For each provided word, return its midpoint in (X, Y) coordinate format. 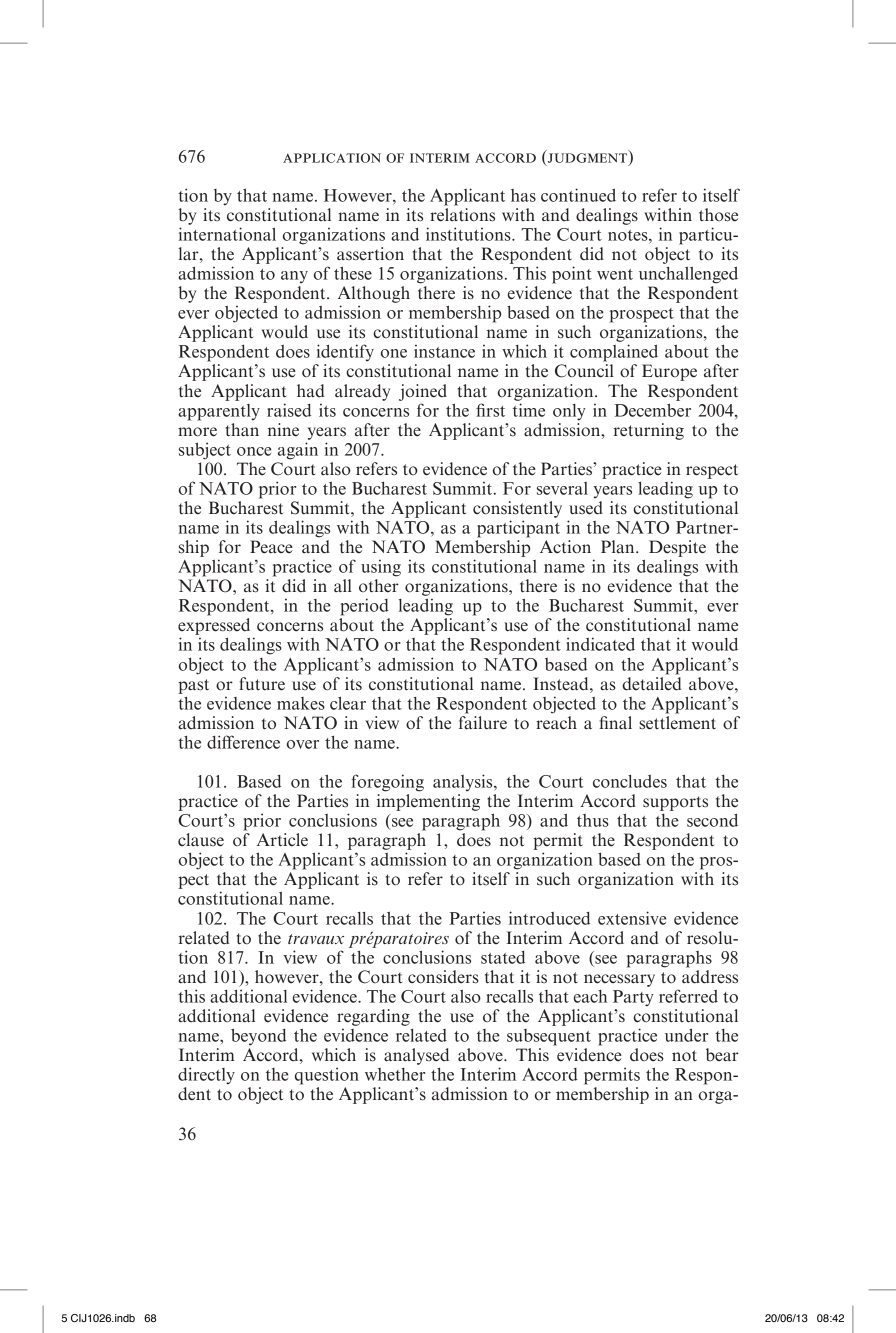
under (686, 1035)
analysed (416, 1056)
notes (629, 235)
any (294, 277)
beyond (258, 1037)
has (523, 195)
